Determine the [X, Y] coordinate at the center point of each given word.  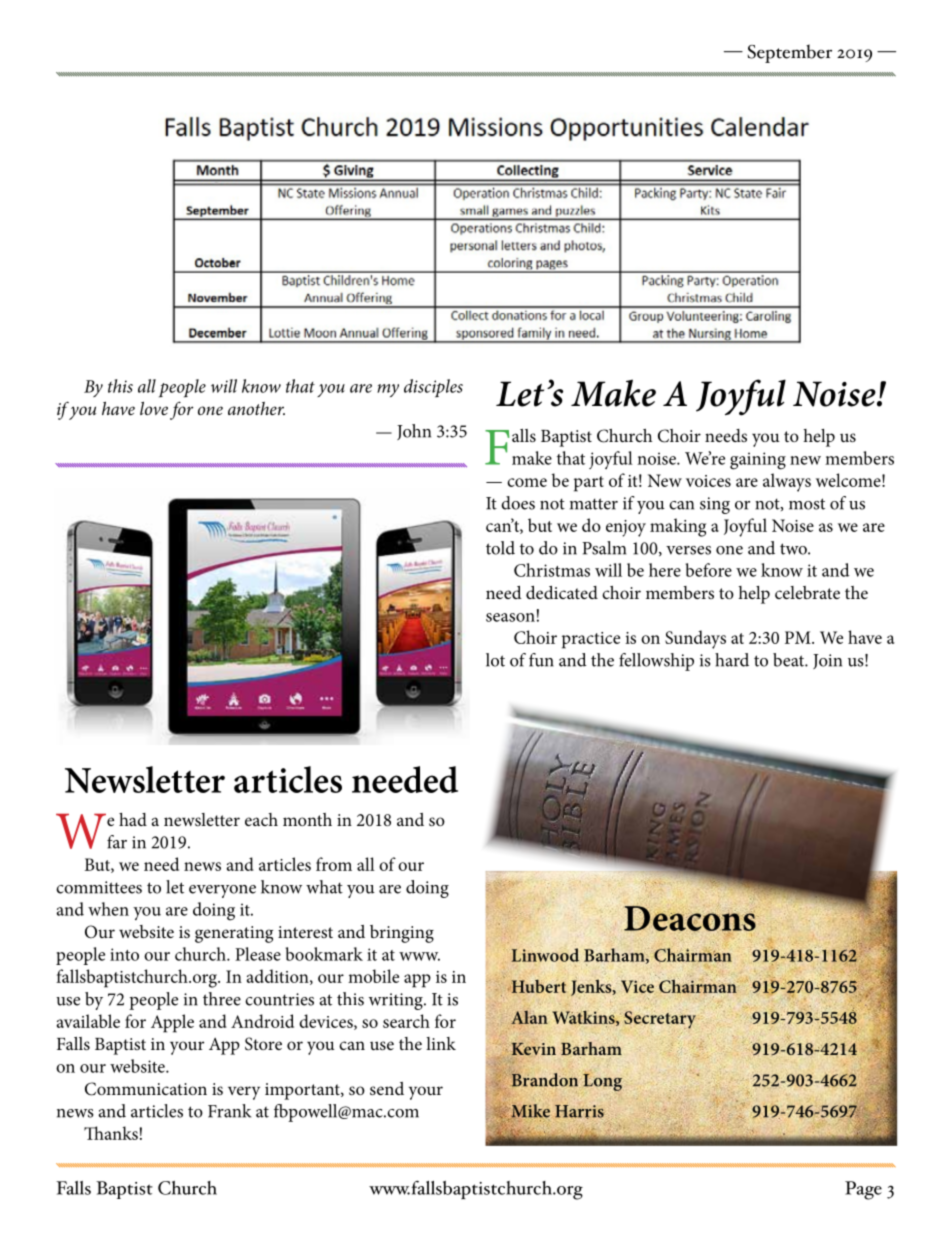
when [108, 909]
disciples [433, 388]
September [790, 53]
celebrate [807, 592]
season [510, 617]
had [133, 819]
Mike [529, 1112]
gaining [758, 461]
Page [863, 1190]
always [787, 482]
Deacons [691, 918]
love [154, 408]
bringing [402, 934]
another [256, 408]
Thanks [111, 1133]
